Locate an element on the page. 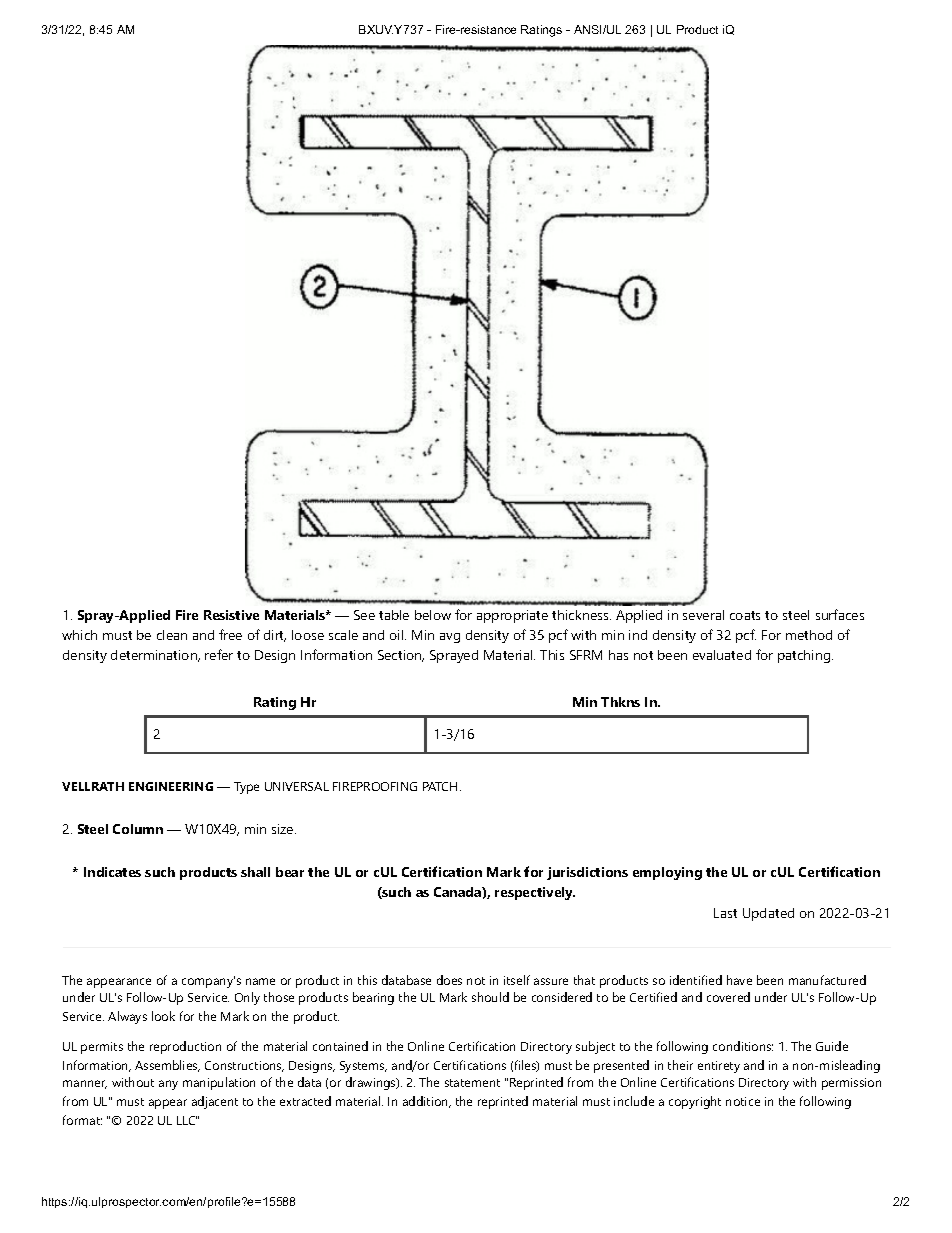 The image size is (952, 1233). notice is located at coordinates (743, 1101).
